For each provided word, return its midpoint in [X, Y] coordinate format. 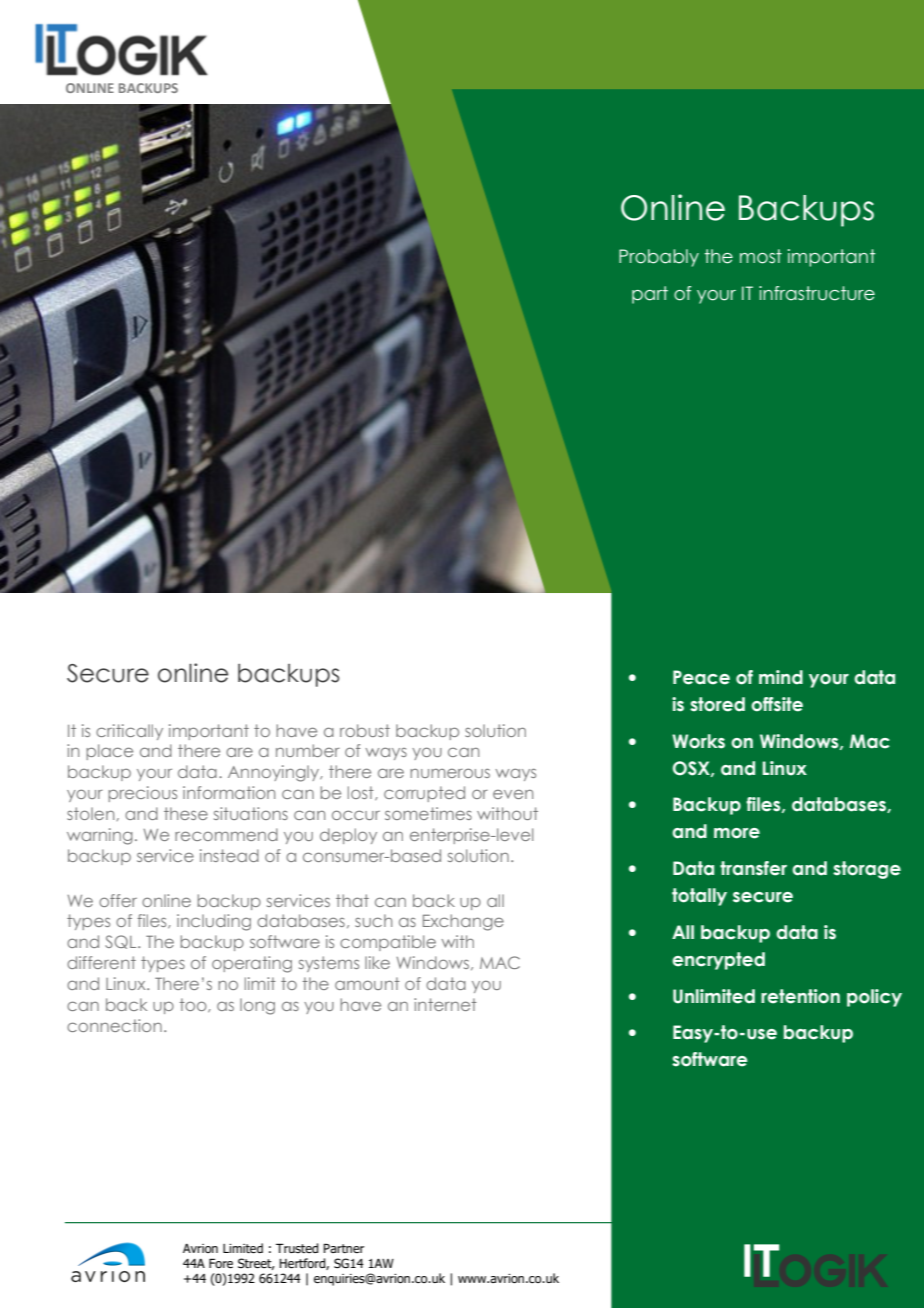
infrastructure [817, 293]
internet [445, 1004]
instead [229, 855]
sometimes [428, 813]
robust [365, 730]
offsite [777, 704]
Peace [701, 677]
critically [129, 732]
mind [781, 677]
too [194, 1005]
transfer [753, 868]
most [761, 256]
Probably [659, 258]
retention [800, 996]
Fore [221, 1263]
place [109, 752]
